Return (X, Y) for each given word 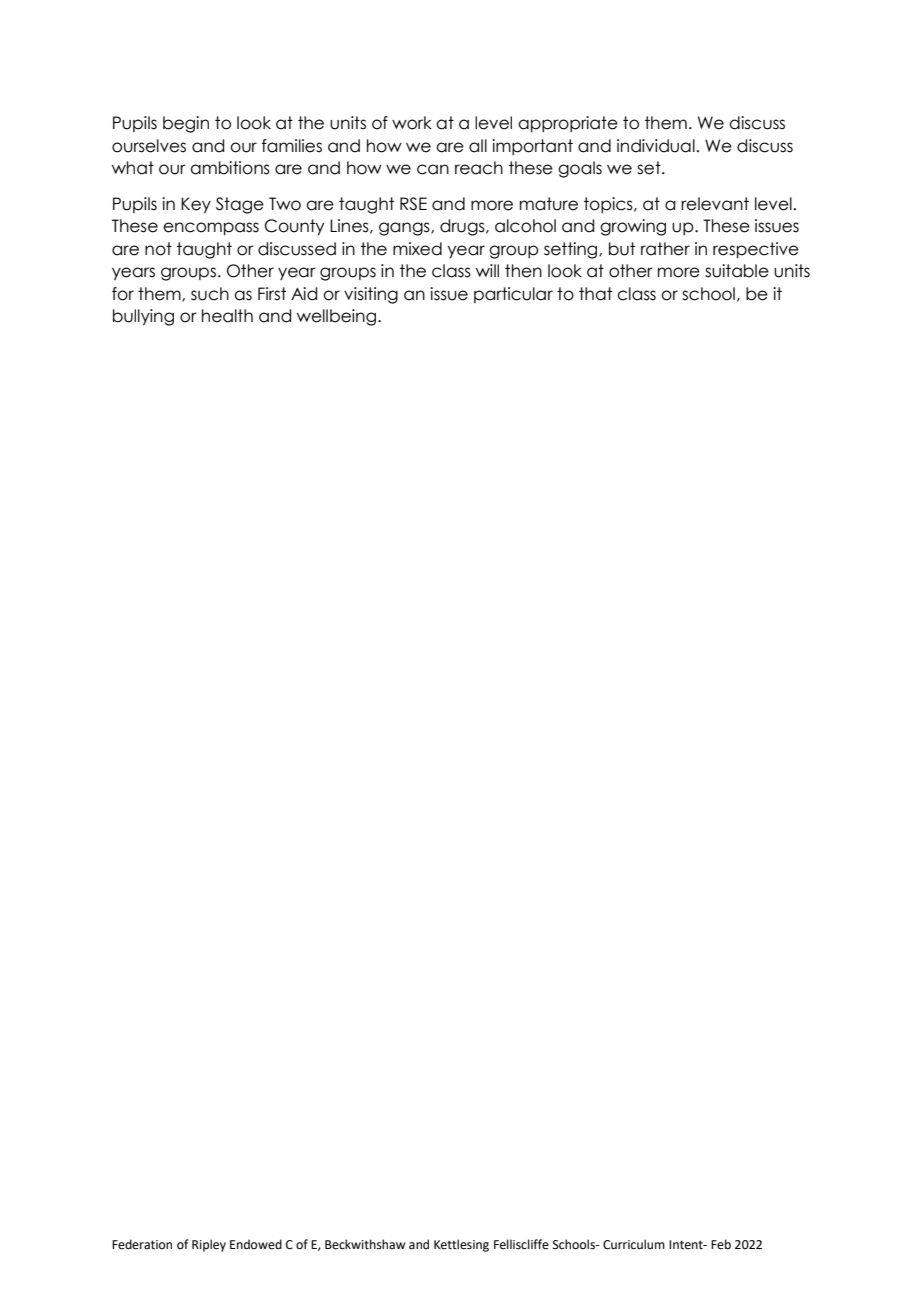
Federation (142, 1244)
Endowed (256, 1244)
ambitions (230, 168)
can (433, 169)
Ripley (209, 1245)
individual (656, 146)
